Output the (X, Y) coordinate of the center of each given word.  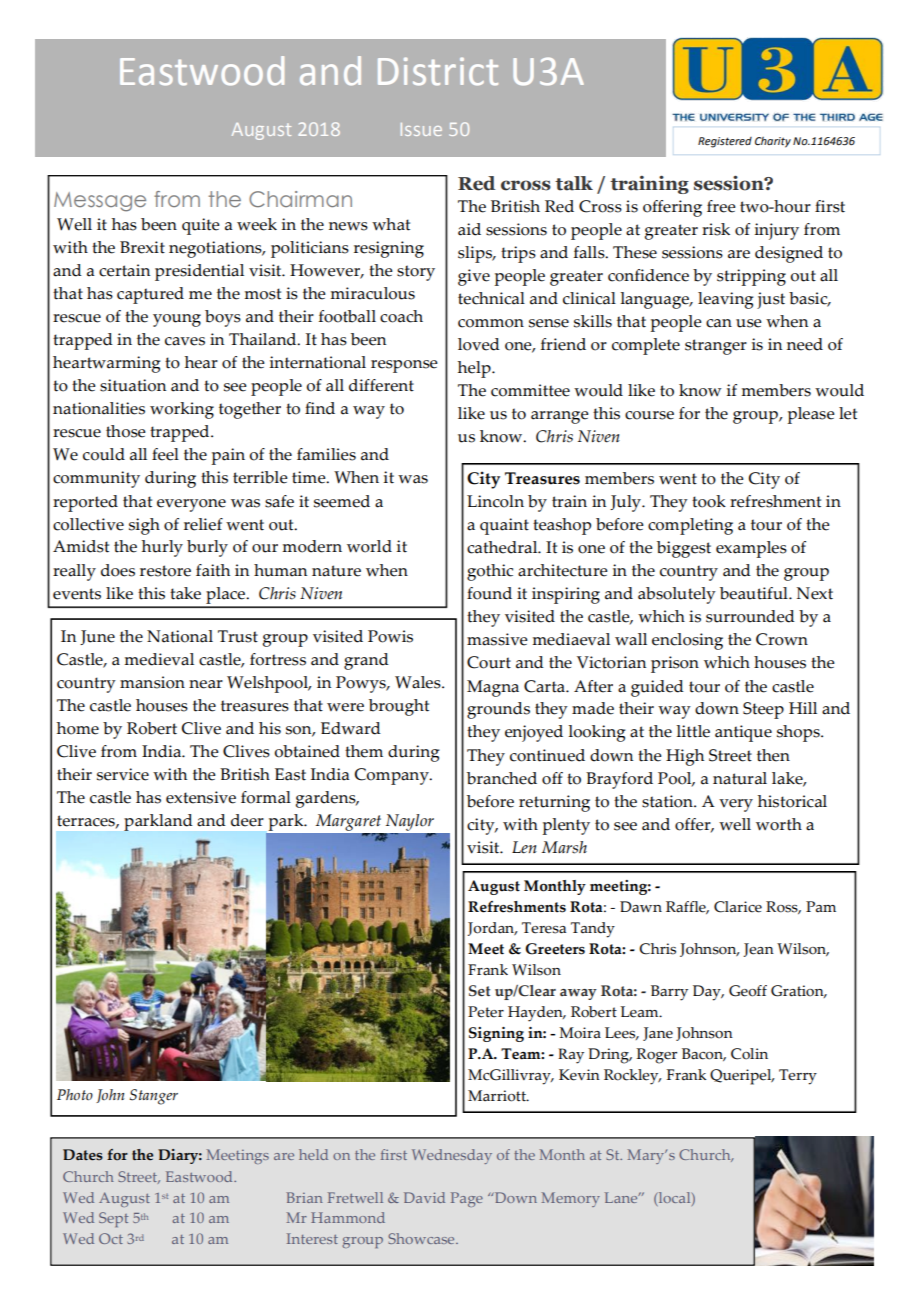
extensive (201, 797)
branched (502, 778)
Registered (725, 142)
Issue (421, 129)
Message (100, 202)
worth (779, 824)
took (709, 501)
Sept (113, 1219)
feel (165, 454)
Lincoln (495, 501)
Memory (571, 1199)
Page (467, 1199)
